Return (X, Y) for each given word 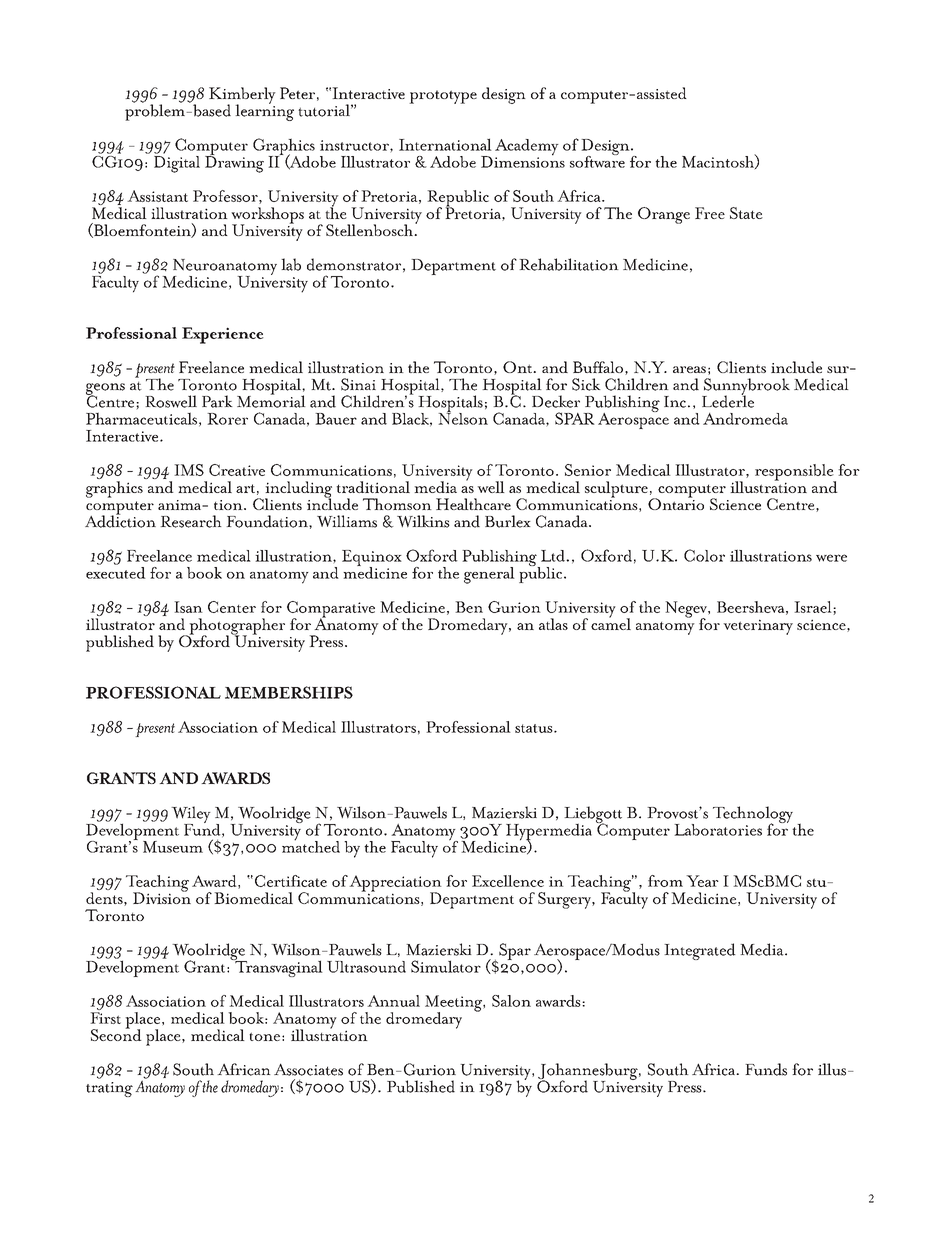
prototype (443, 97)
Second (116, 1034)
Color (704, 555)
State (746, 213)
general (489, 575)
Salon (511, 1001)
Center (232, 607)
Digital (177, 163)
